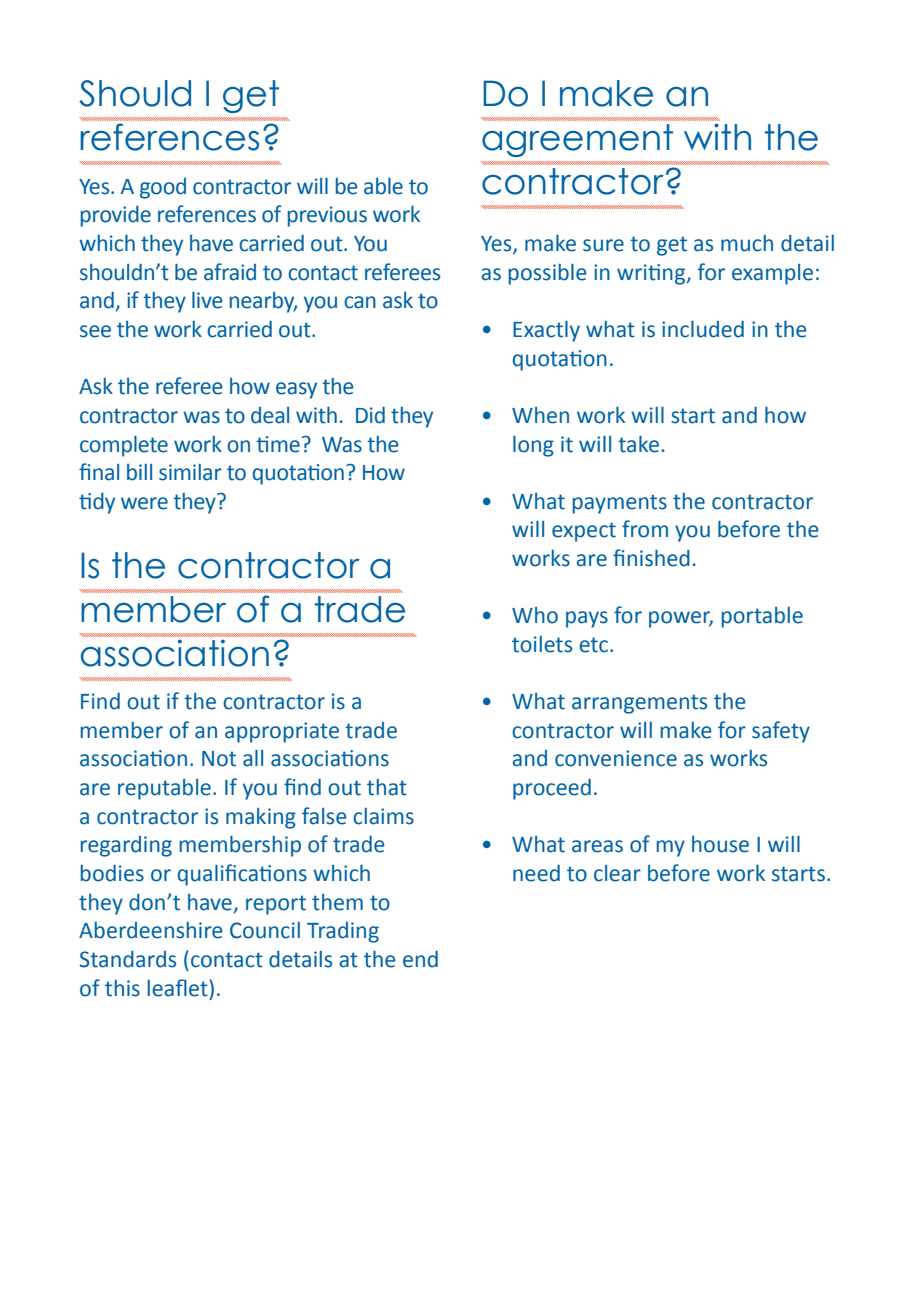 Image resolution: width=924 pixels, height=1311 pixels. What do you see at coordinates (128, 959) in the page?
I see `Standards` at bounding box center [128, 959].
